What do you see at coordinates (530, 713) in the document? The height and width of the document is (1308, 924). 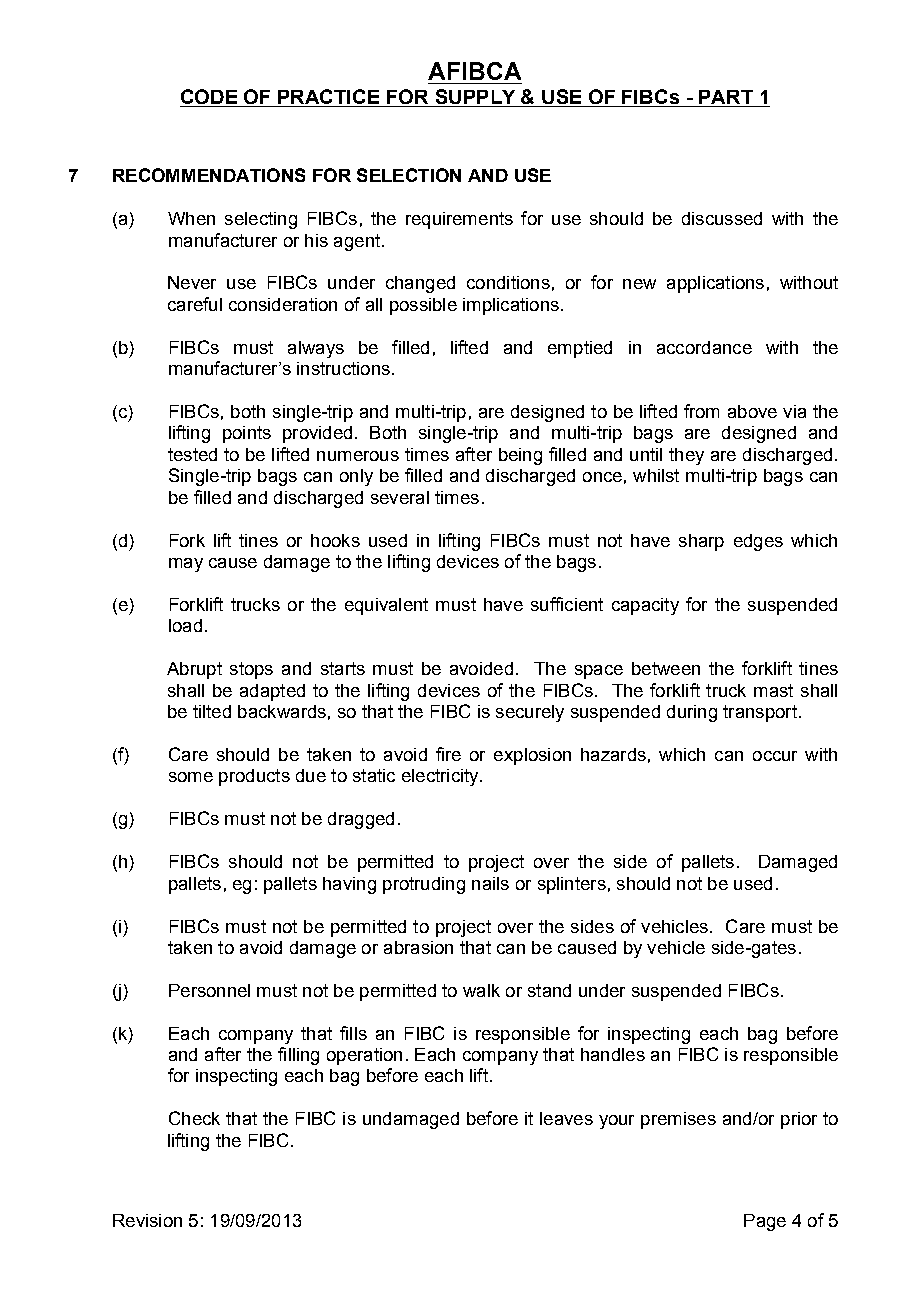 I see `securely` at bounding box center [530, 713].
